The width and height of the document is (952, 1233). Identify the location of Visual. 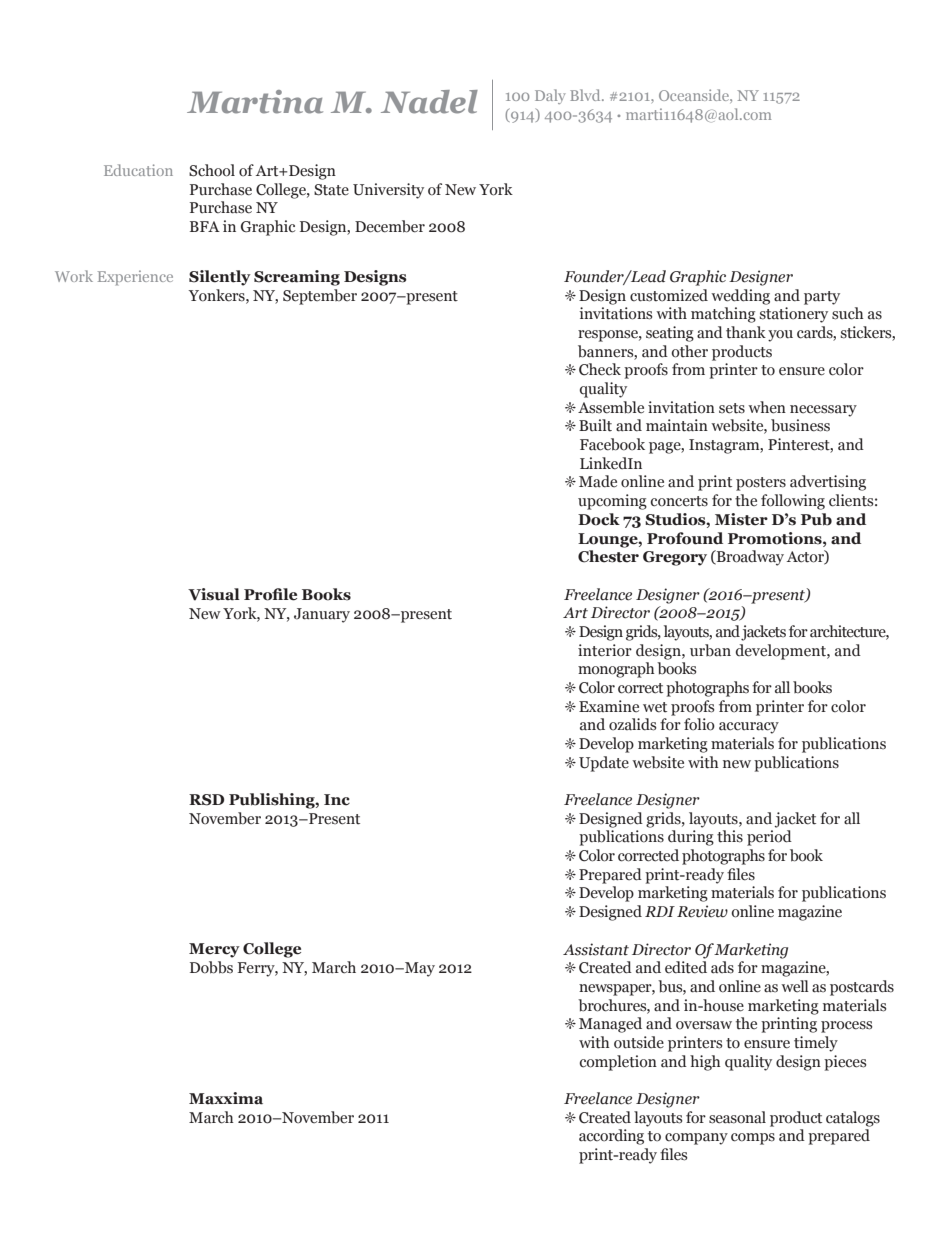
(214, 594).
